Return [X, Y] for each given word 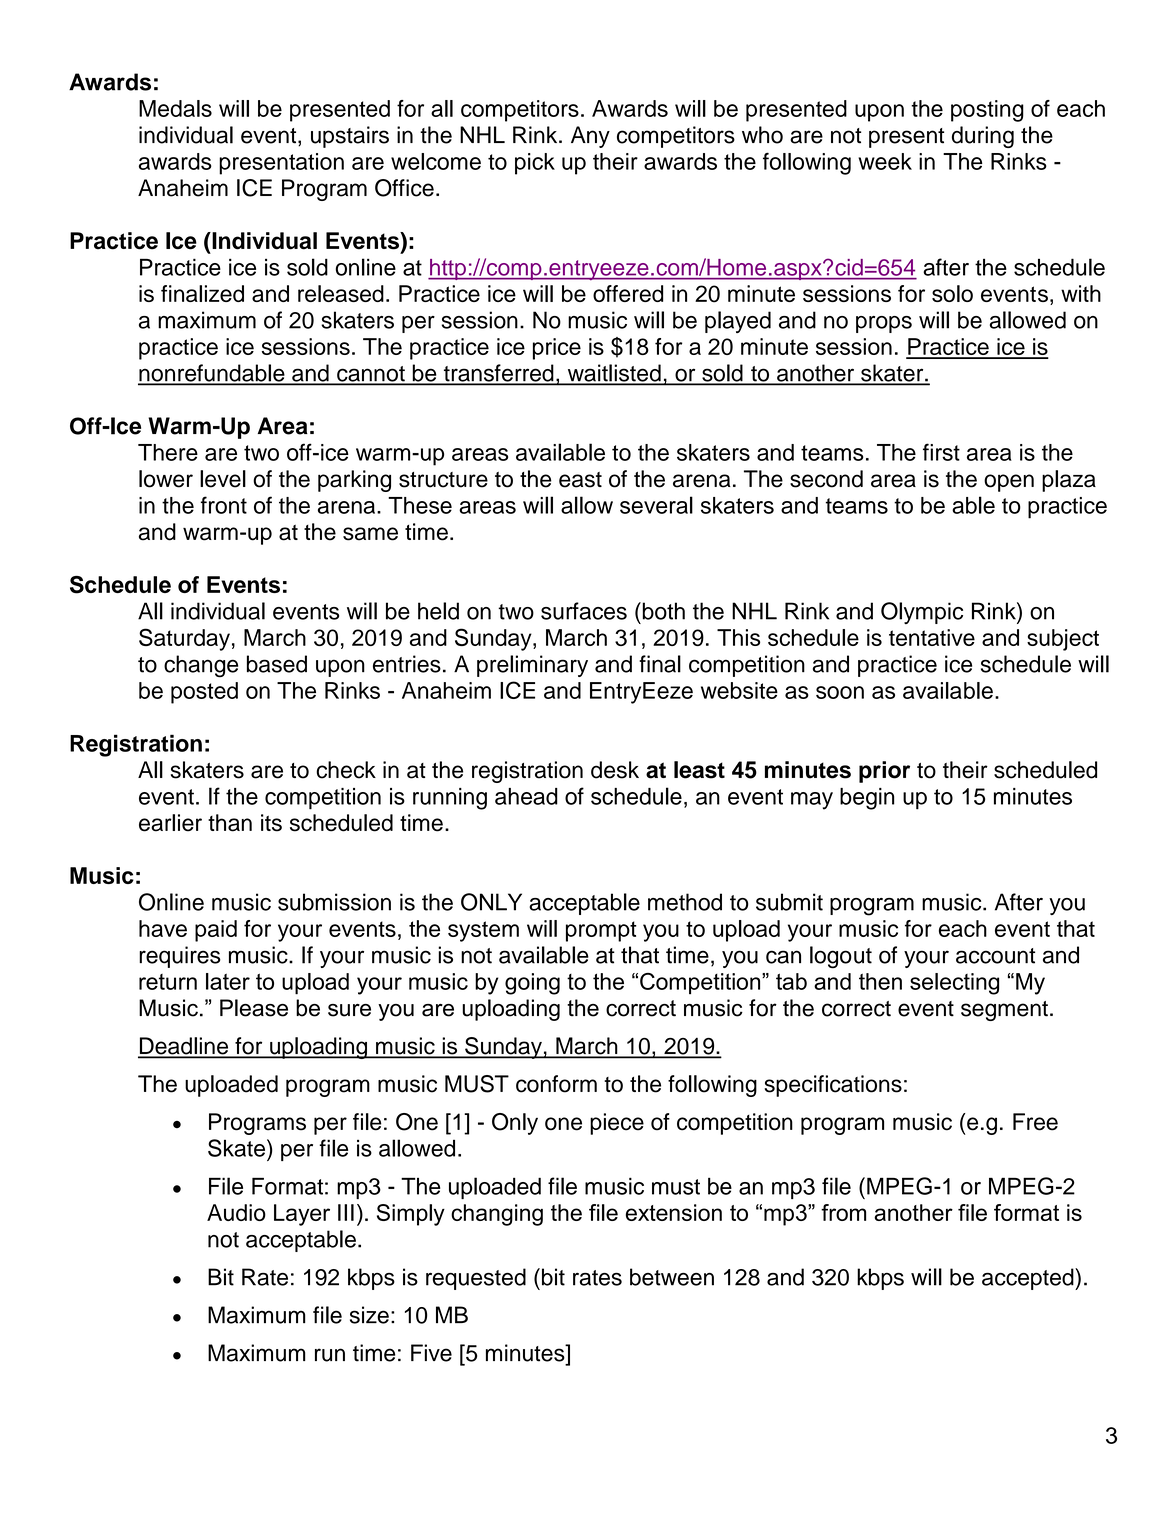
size [369, 1315]
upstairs [350, 137]
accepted [1029, 1279]
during [983, 137]
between [672, 1277]
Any [590, 137]
